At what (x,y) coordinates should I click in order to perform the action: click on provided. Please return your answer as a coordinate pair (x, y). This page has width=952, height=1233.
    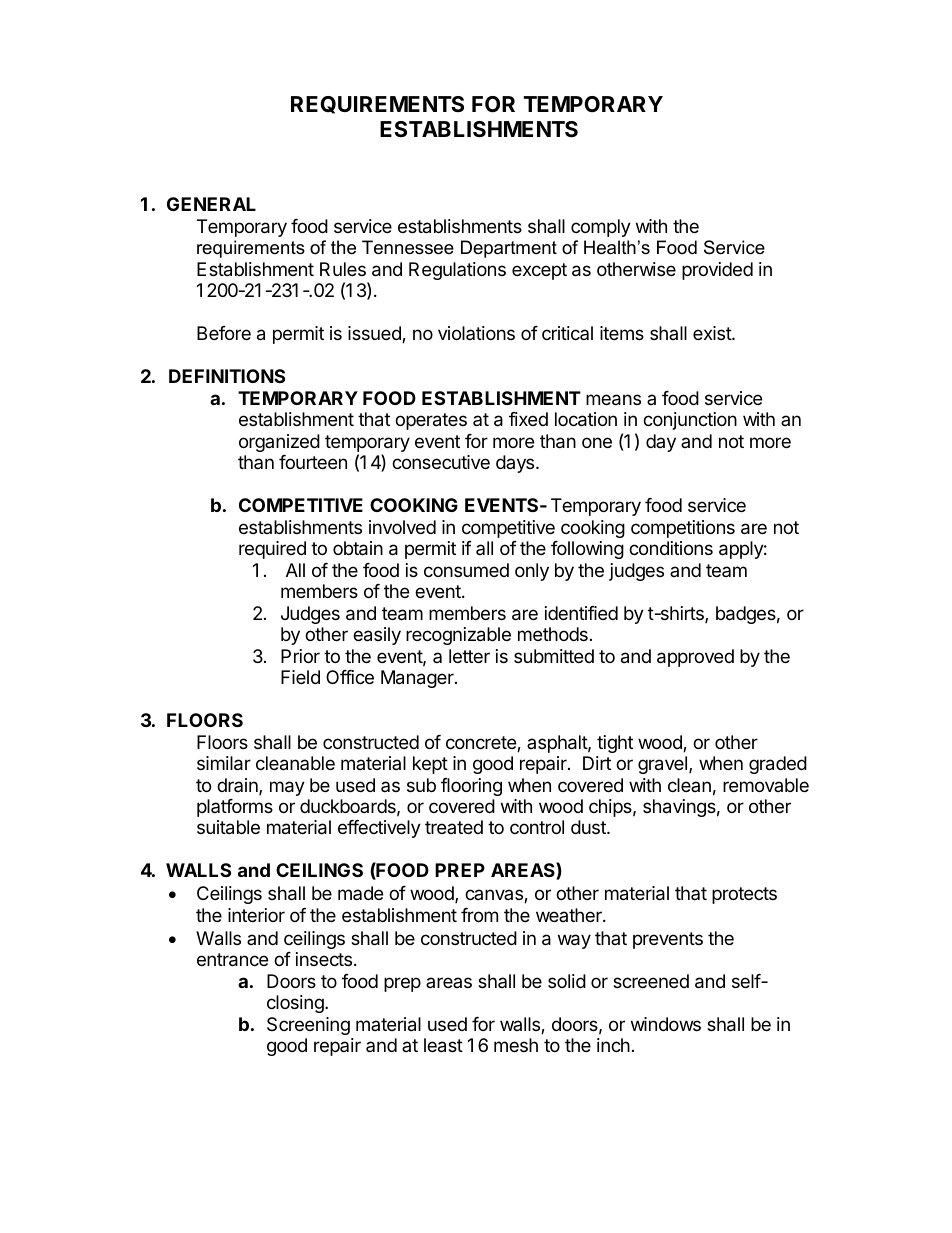
    Looking at the image, I should click on (717, 271).
